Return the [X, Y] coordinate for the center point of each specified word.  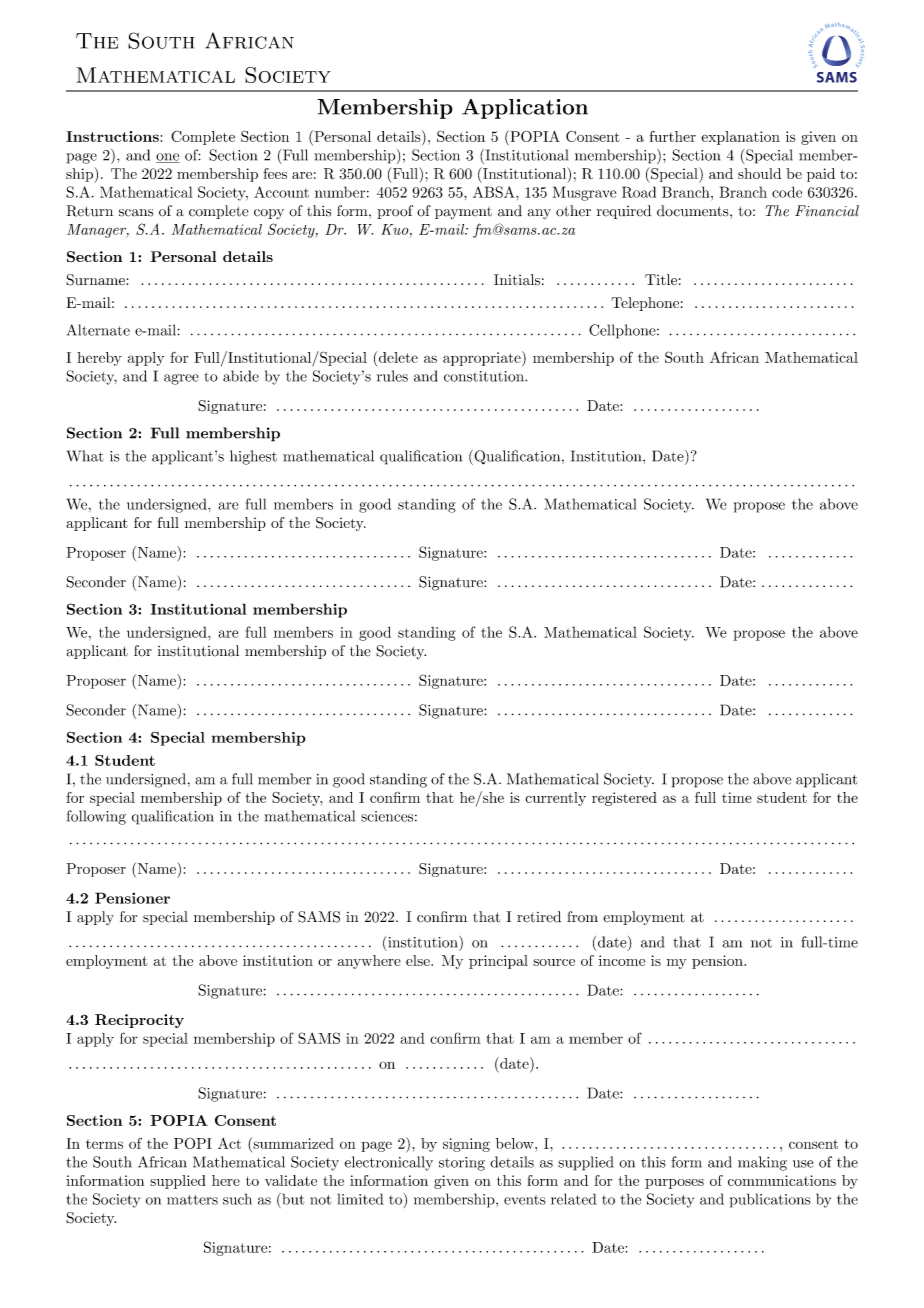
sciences [387, 816]
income [622, 960]
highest [253, 457]
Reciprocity [139, 1021]
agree [181, 379]
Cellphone [622, 331]
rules [392, 376]
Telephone [645, 304]
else [419, 960]
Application [525, 109]
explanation [740, 138]
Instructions [112, 136]
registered [624, 799]
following [96, 817]
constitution [485, 376]
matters [192, 1200]
